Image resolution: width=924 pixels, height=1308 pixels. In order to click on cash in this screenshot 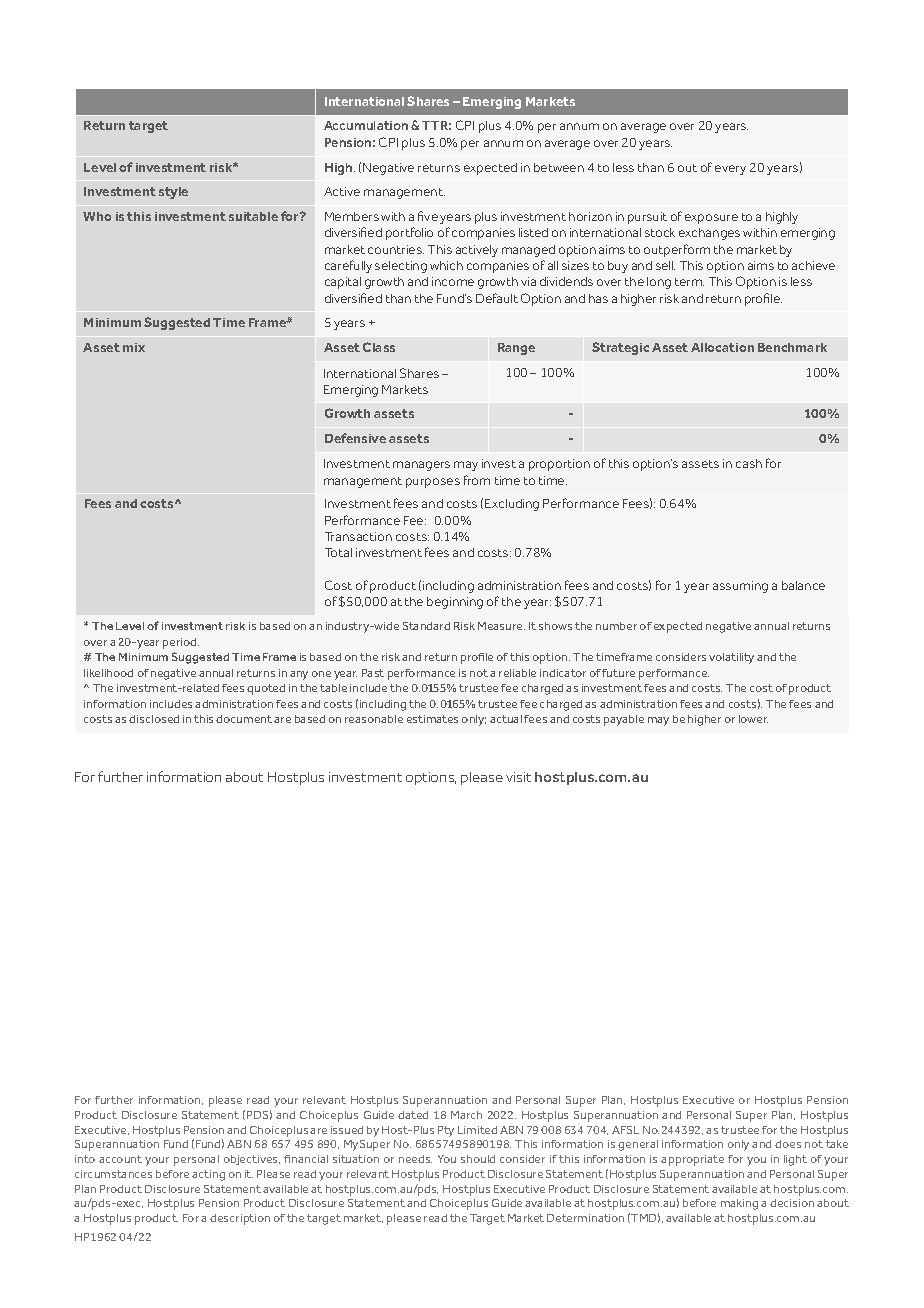, I will do `click(749, 463)`.
